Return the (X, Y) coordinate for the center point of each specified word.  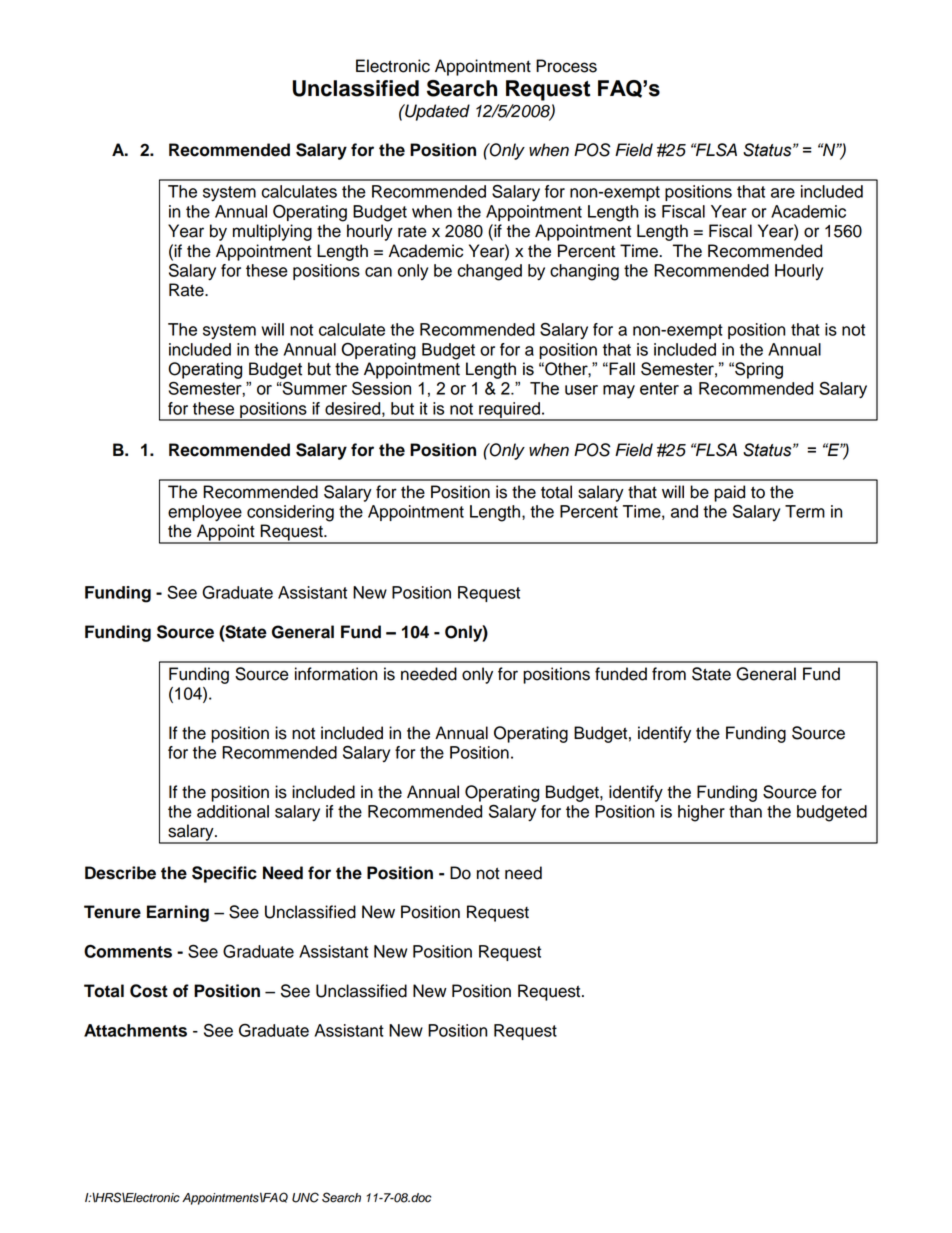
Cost (149, 991)
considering (290, 513)
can (378, 272)
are (783, 193)
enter (659, 388)
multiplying (272, 232)
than (745, 811)
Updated (436, 112)
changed (490, 272)
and (684, 511)
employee (205, 513)
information (336, 674)
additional (233, 811)
